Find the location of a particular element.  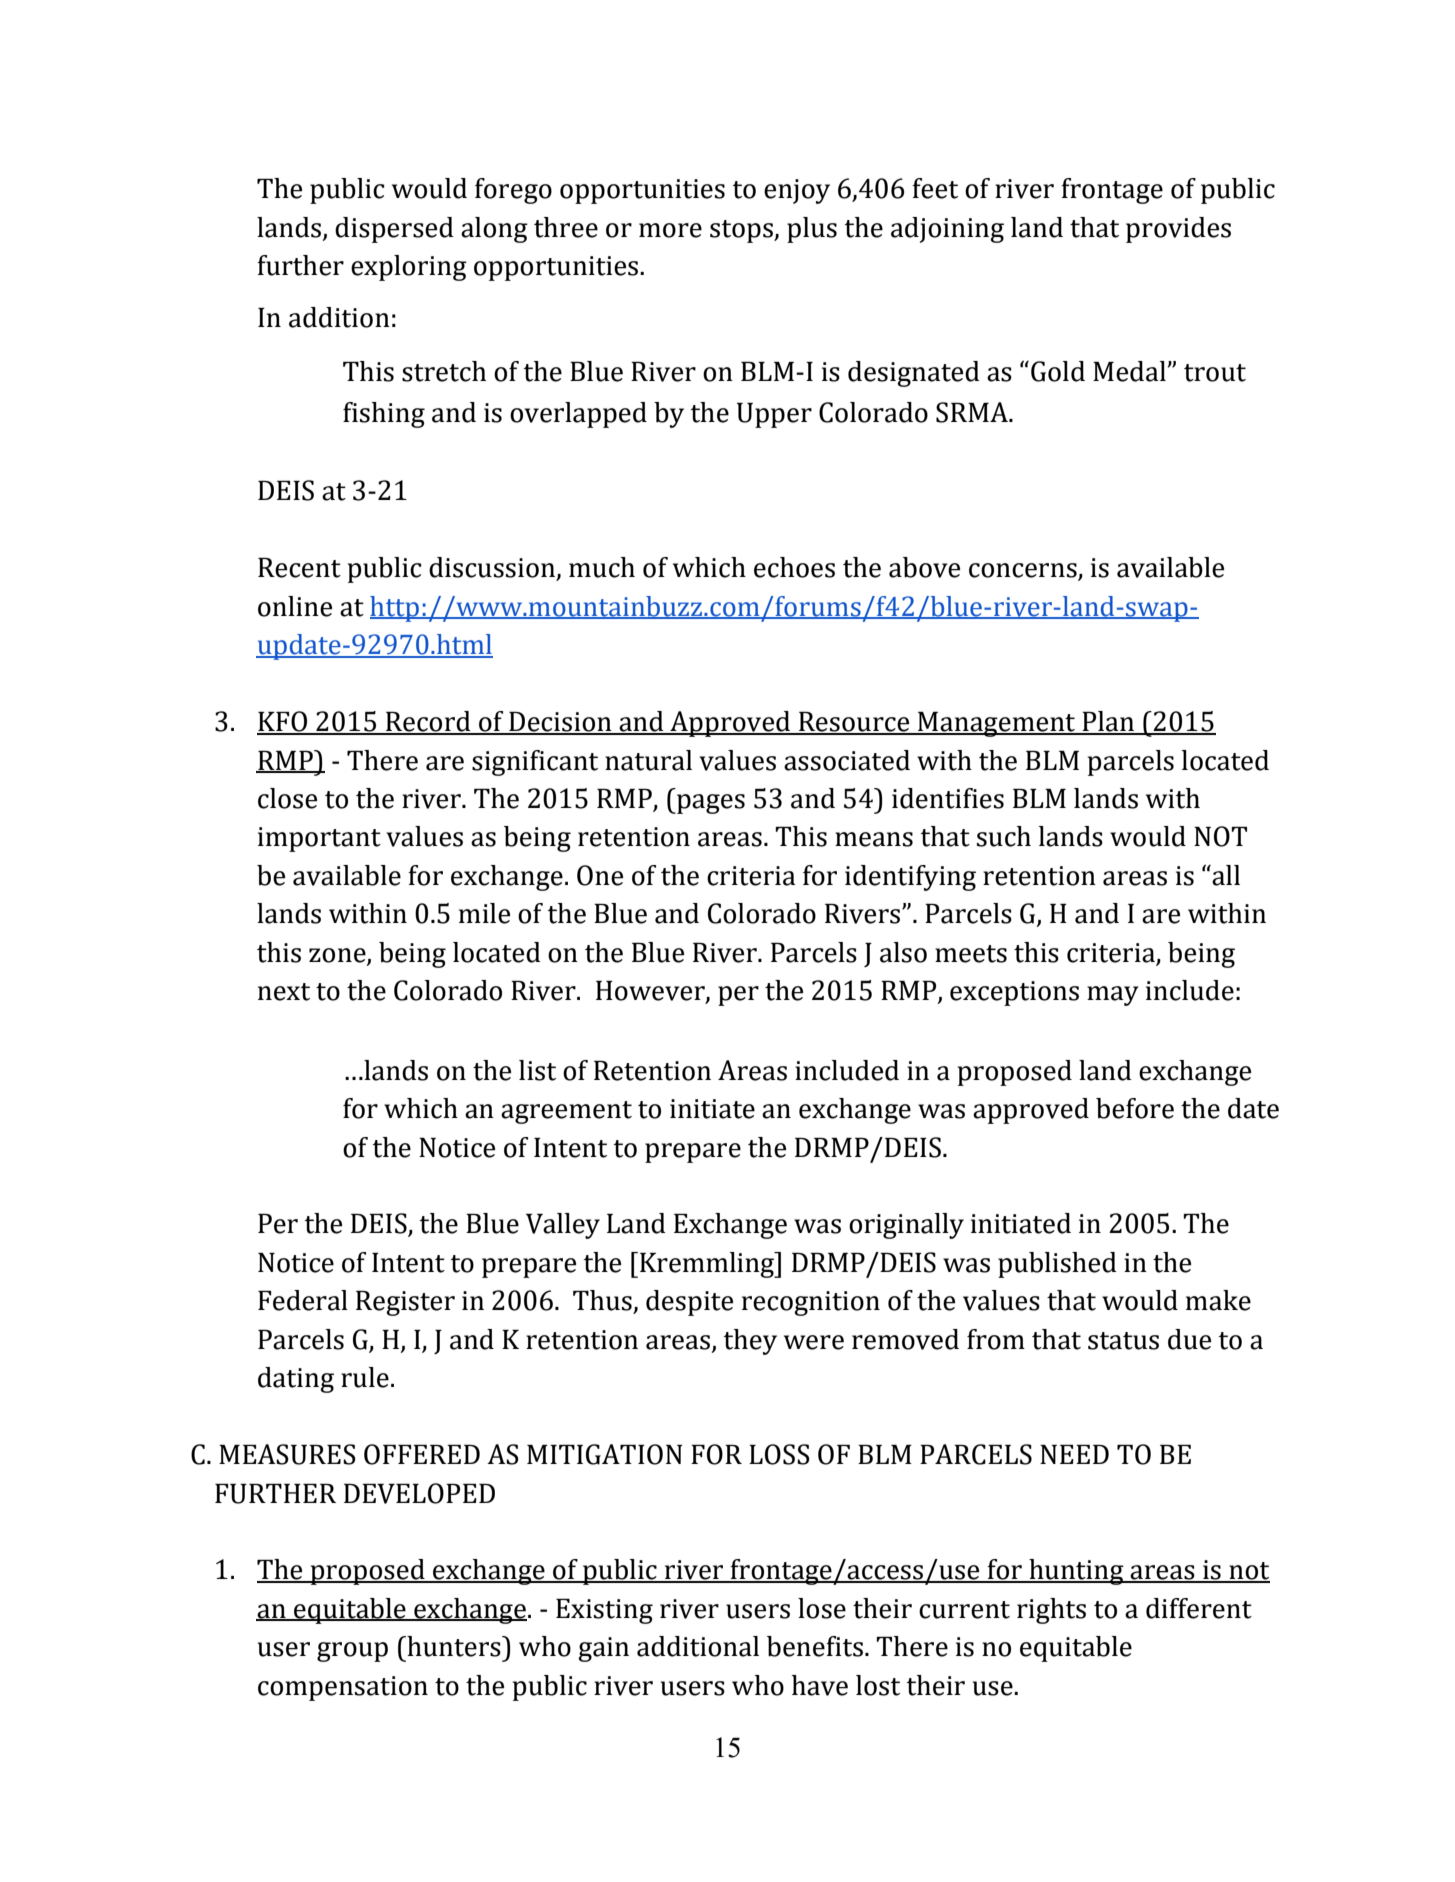

concerns is located at coordinates (1024, 571).
